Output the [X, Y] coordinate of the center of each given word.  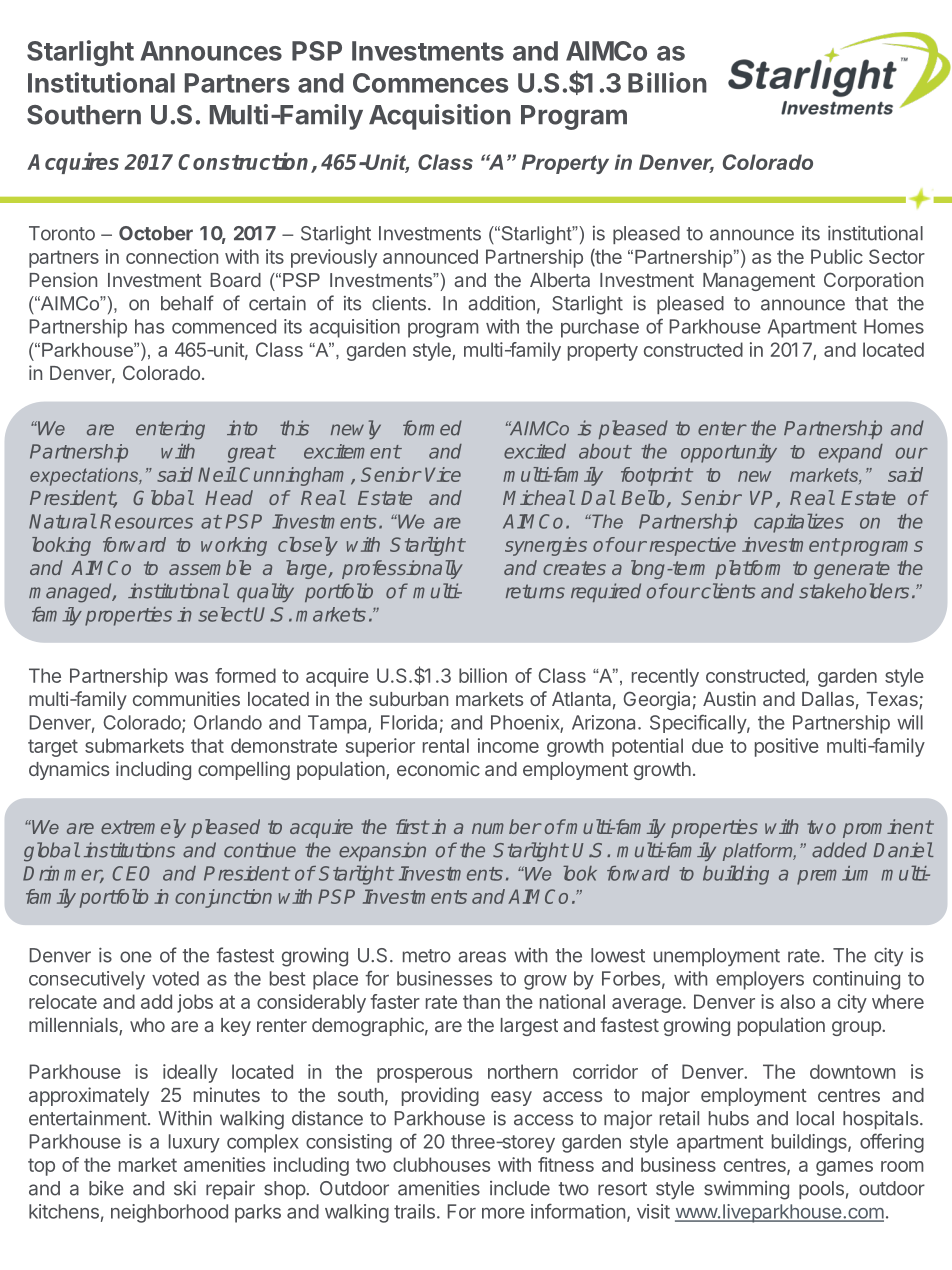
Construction [245, 162]
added [839, 850]
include [520, 1188]
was [191, 677]
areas [482, 957]
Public [837, 256]
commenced [224, 326]
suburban [408, 699]
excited [535, 451]
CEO [131, 873]
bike [106, 1188]
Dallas [828, 699]
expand [851, 453]
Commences [430, 83]
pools [821, 1190]
